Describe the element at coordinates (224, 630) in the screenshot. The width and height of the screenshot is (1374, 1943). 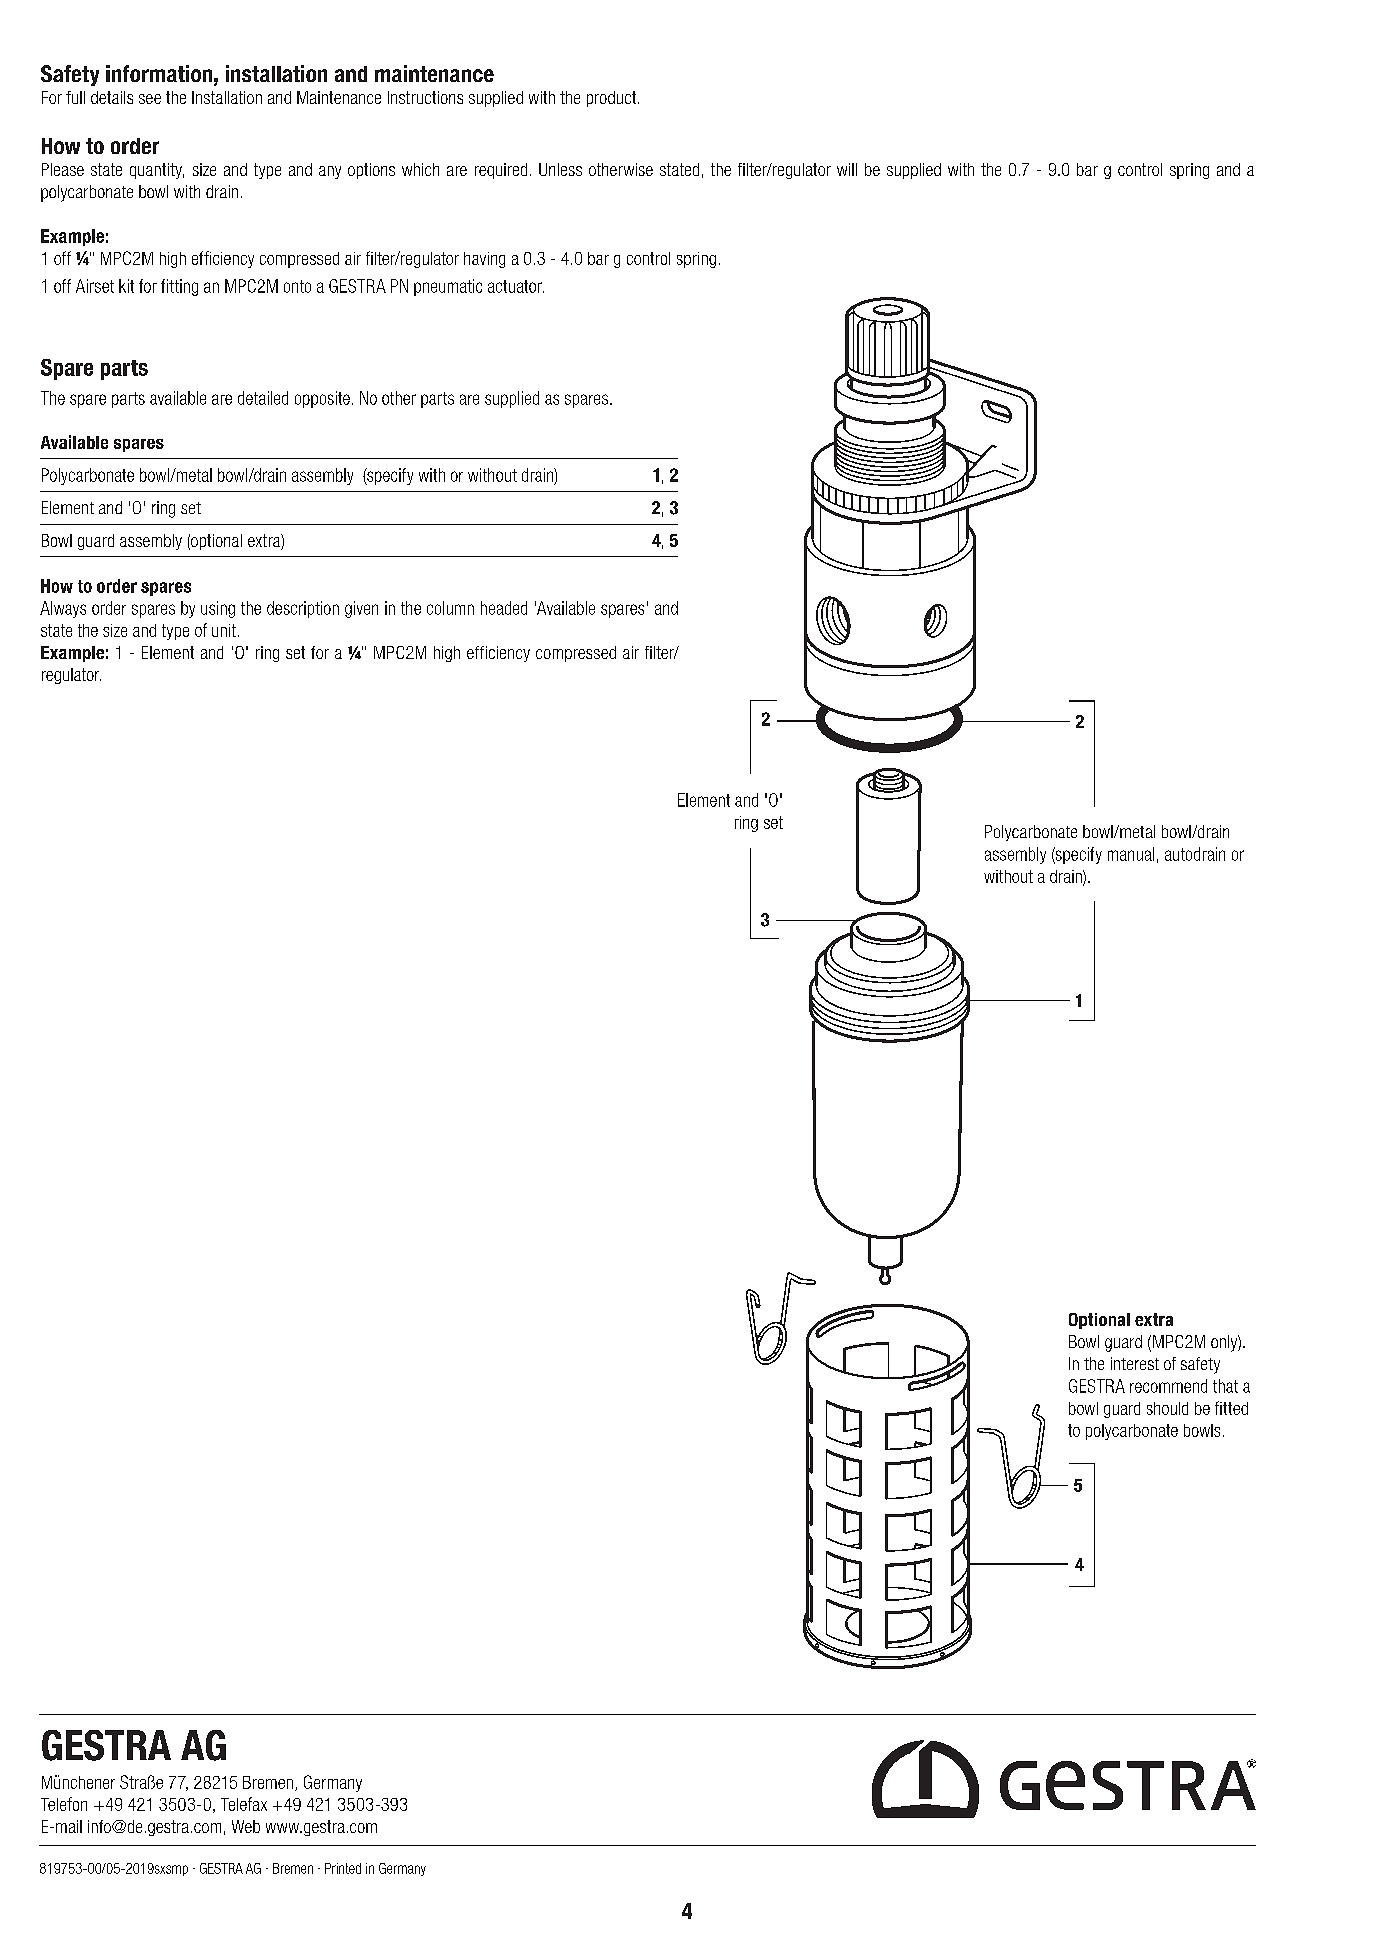
I see `unit` at that location.
